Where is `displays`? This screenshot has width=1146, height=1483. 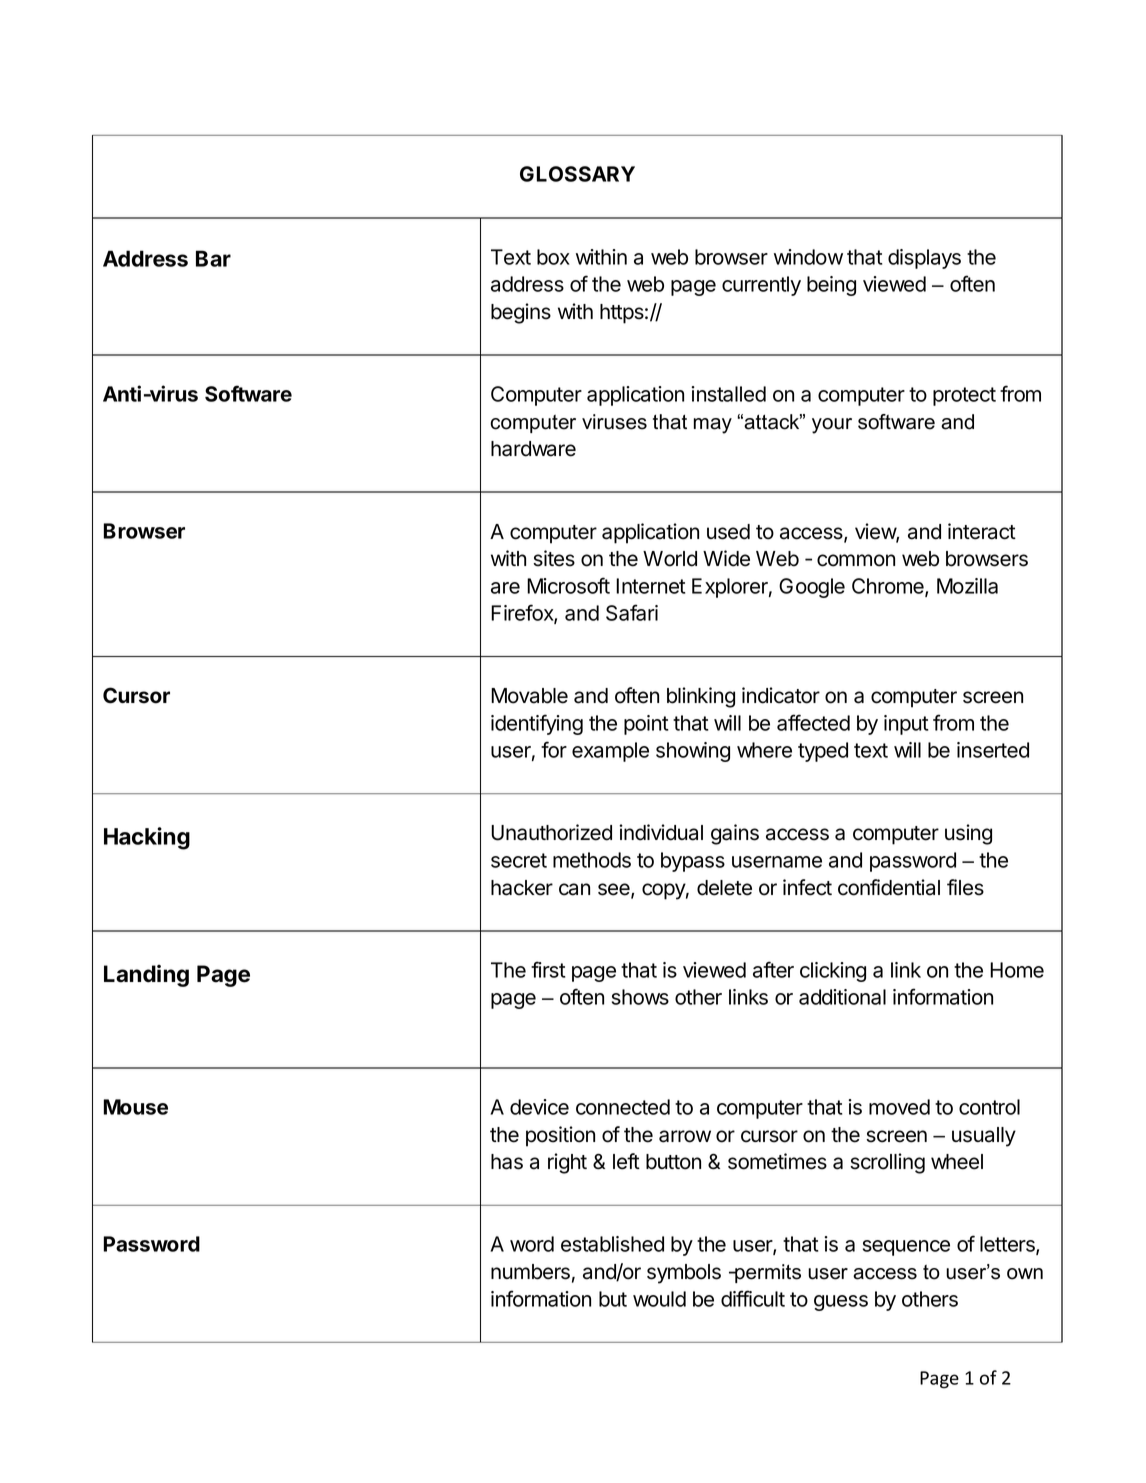 displays is located at coordinates (924, 259).
